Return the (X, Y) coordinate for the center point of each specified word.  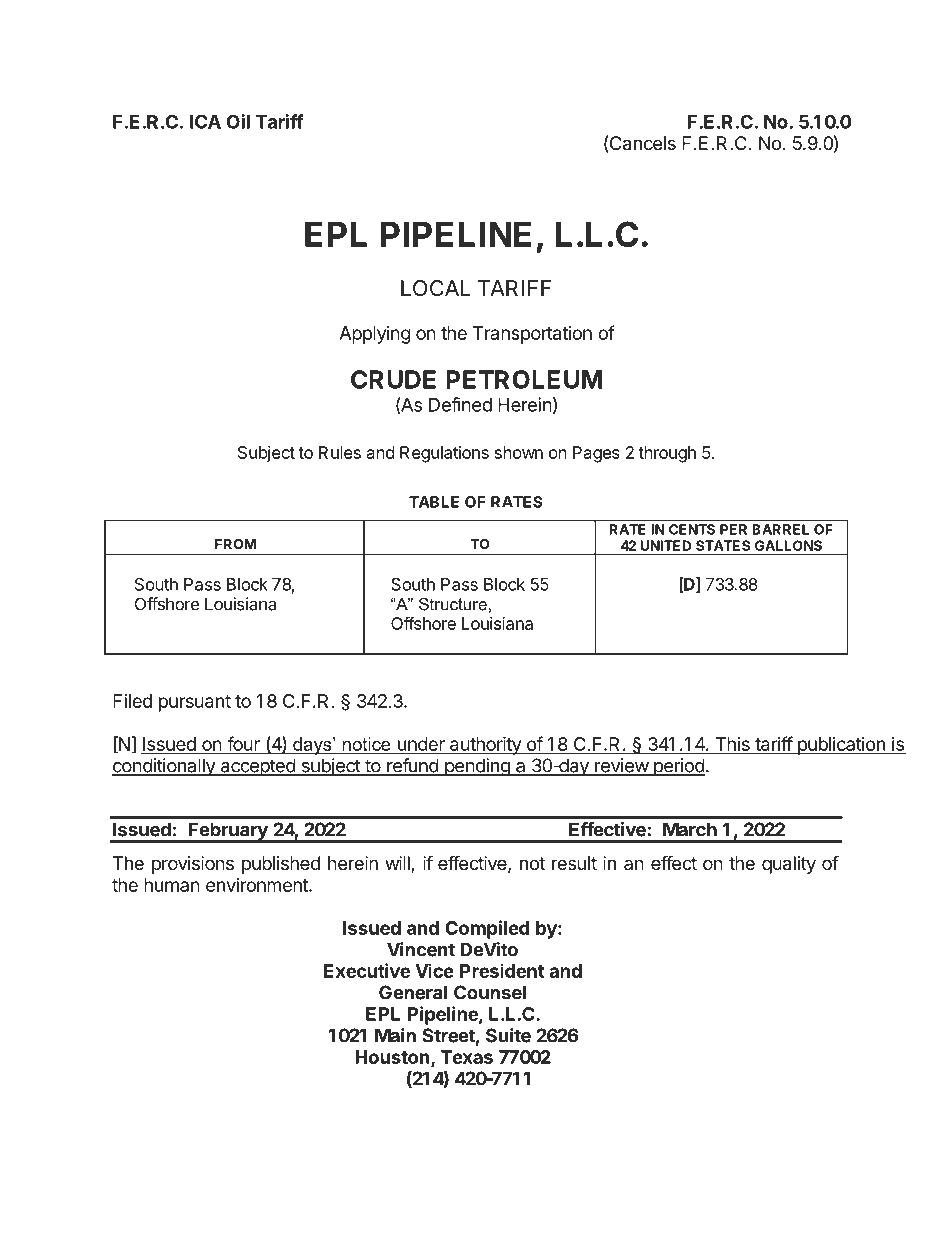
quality (789, 865)
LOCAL (436, 288)
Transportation (532, 335)
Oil (238, 121)
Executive (367, 970)
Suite (508, 1035)
